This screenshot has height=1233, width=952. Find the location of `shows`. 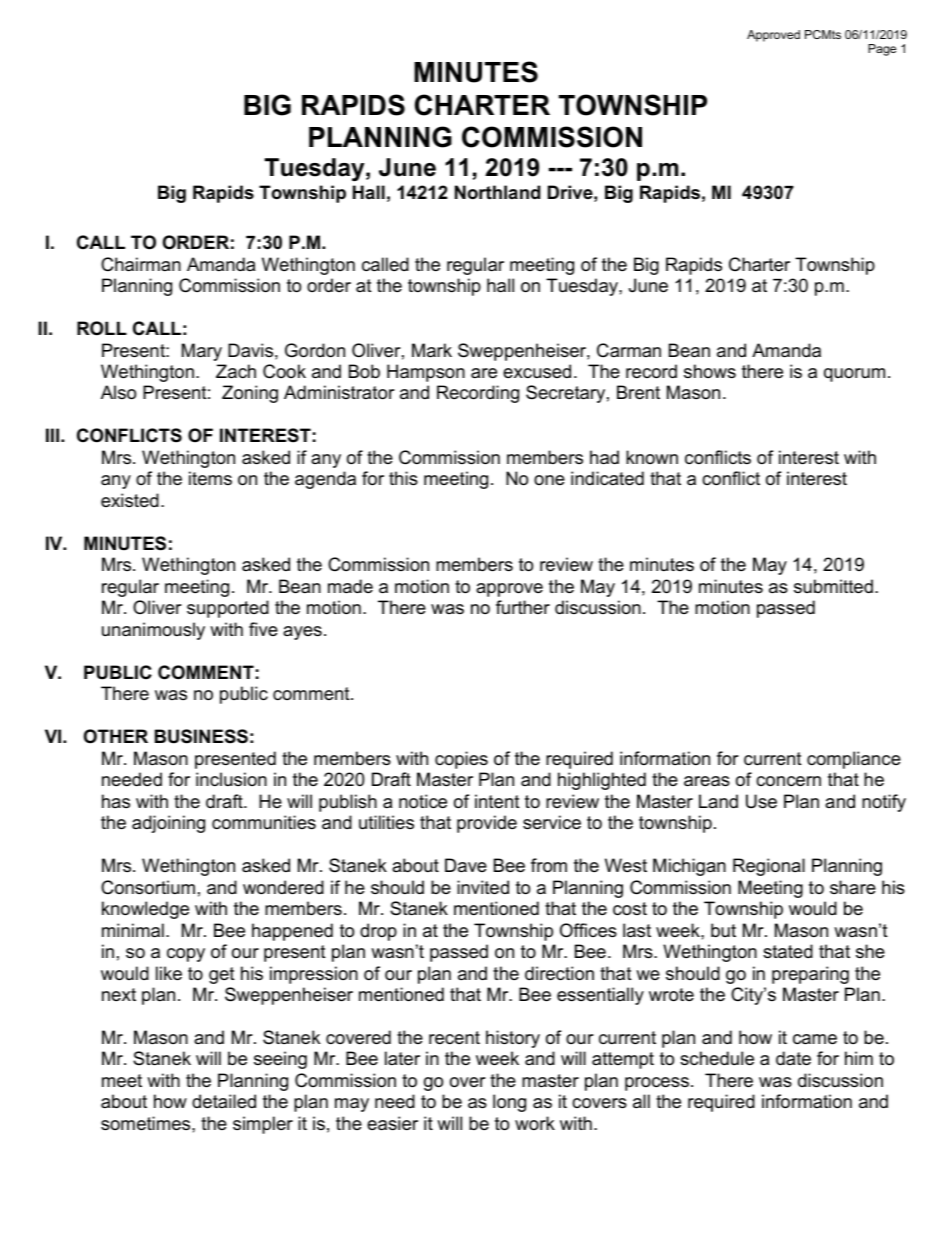

shows is located at coordinates (710, 371).
